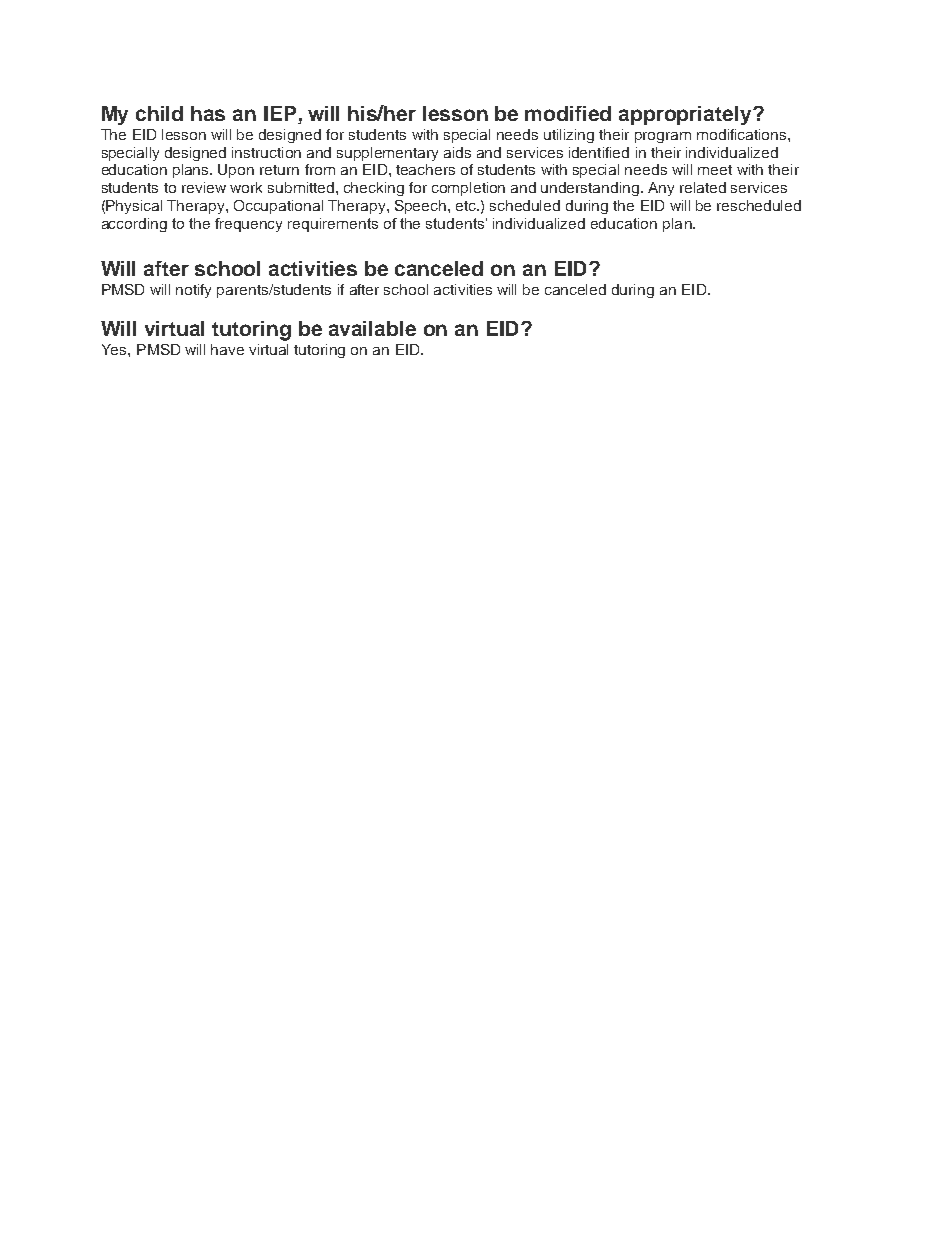 The height and width of the document is (1233, 952). I want to click on notify, so click(193, 291).
